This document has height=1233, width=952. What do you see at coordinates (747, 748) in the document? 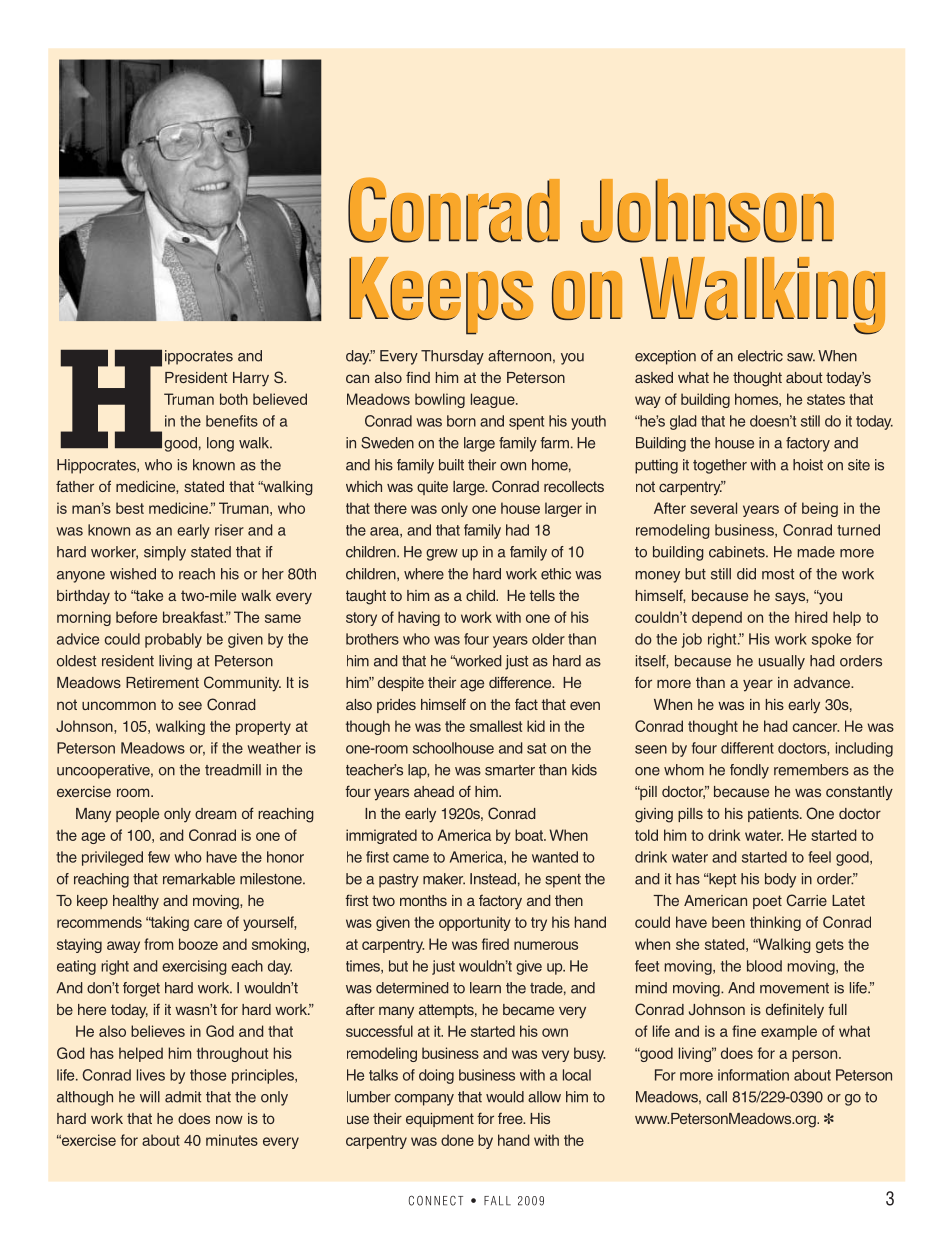
I see `different` at bounding box center [747, 748].
